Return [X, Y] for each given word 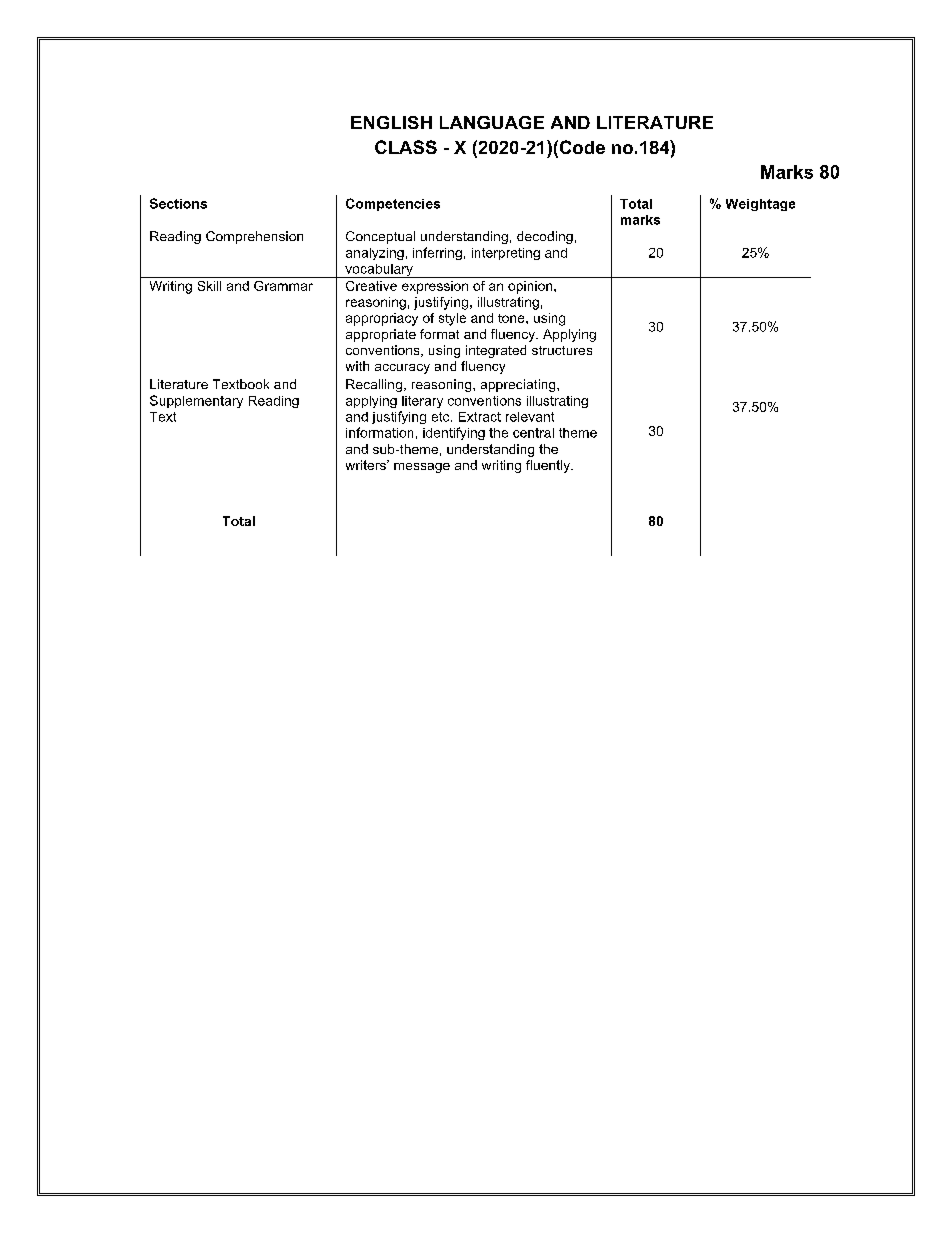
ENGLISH [391, 122]
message [422, 468]
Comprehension [254, 237]
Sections [178, 203]
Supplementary [196, 401]
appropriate [381, 335]
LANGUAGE [492, 122]
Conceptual [380, 237]
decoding [545, 237]
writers [367, 465]
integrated [496, 351]
